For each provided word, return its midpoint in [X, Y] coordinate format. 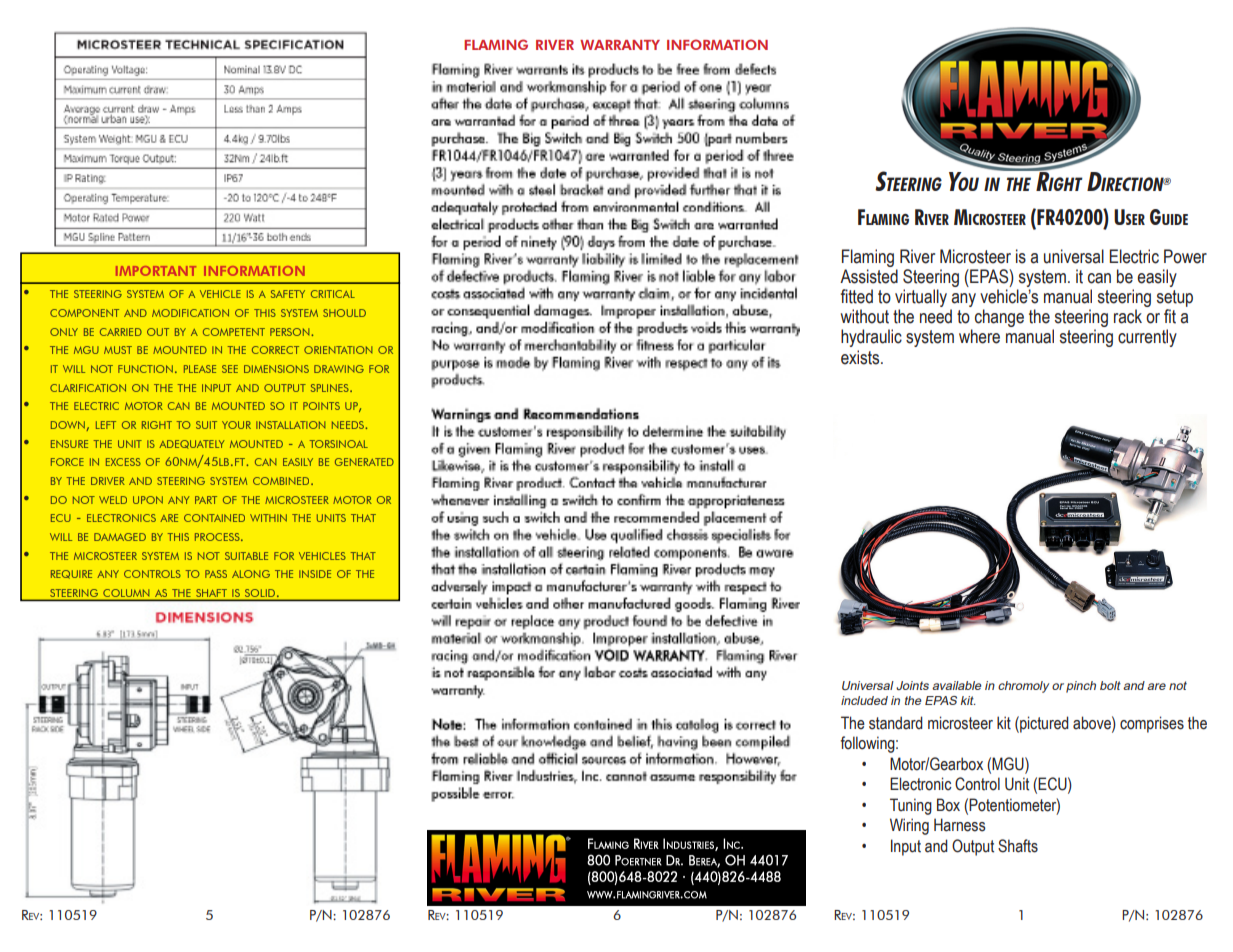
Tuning [911, 806]
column [126, 594]
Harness [960, 825]
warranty [620, 45]
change [999, 318]
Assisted [869, 276]
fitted [857, 296]
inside [315, 574]
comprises [1152, 724]
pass [216, 574]
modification [190, 313]
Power [1185, 256]
